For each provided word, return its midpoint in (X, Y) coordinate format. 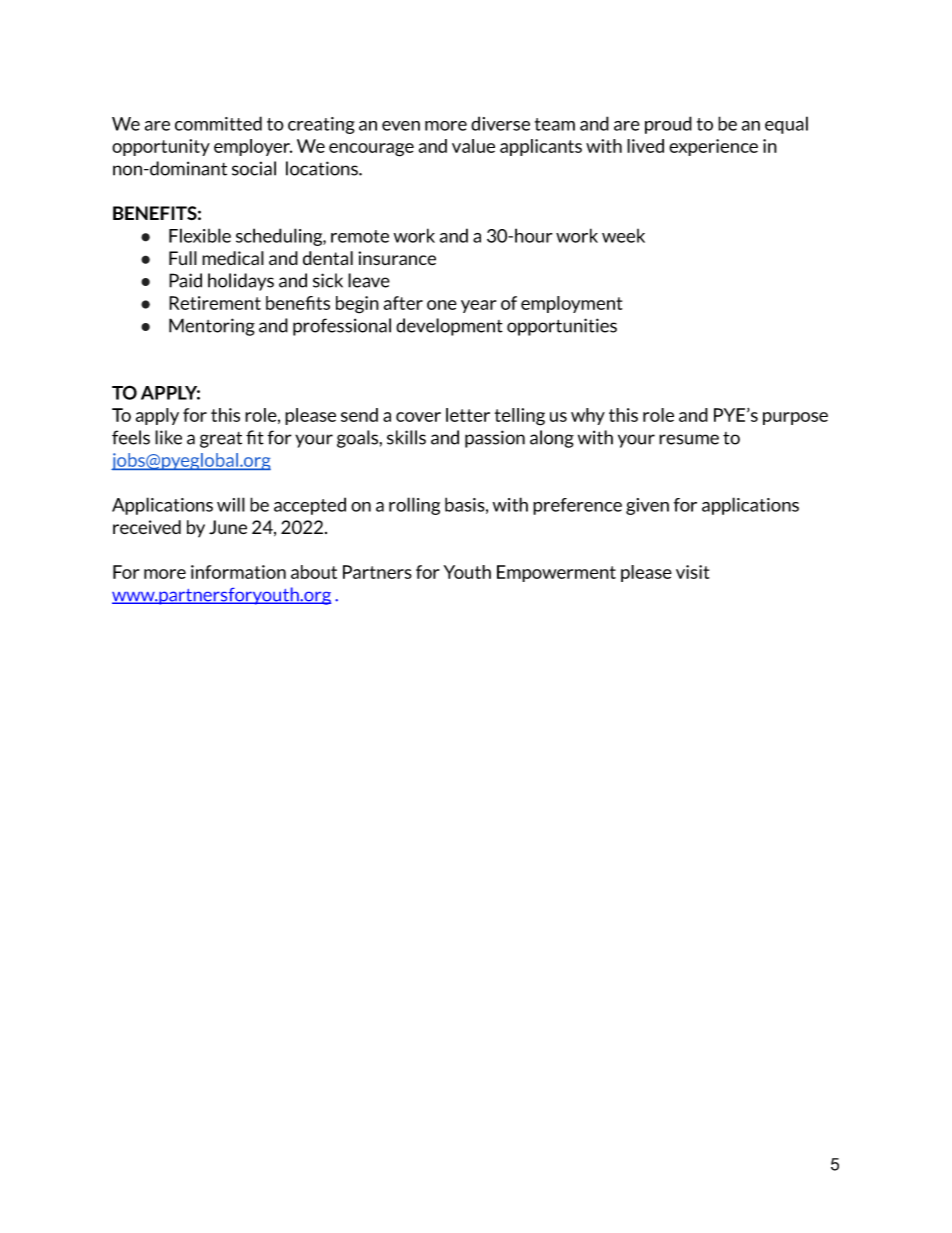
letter (468, 415)
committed (218, 123)
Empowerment (556, 573)
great (221, 440)
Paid (185, 280)
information (238, 572)
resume (689, 439)
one (442, 305)
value (473, 146)
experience (713, 147)
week (623, 236)
